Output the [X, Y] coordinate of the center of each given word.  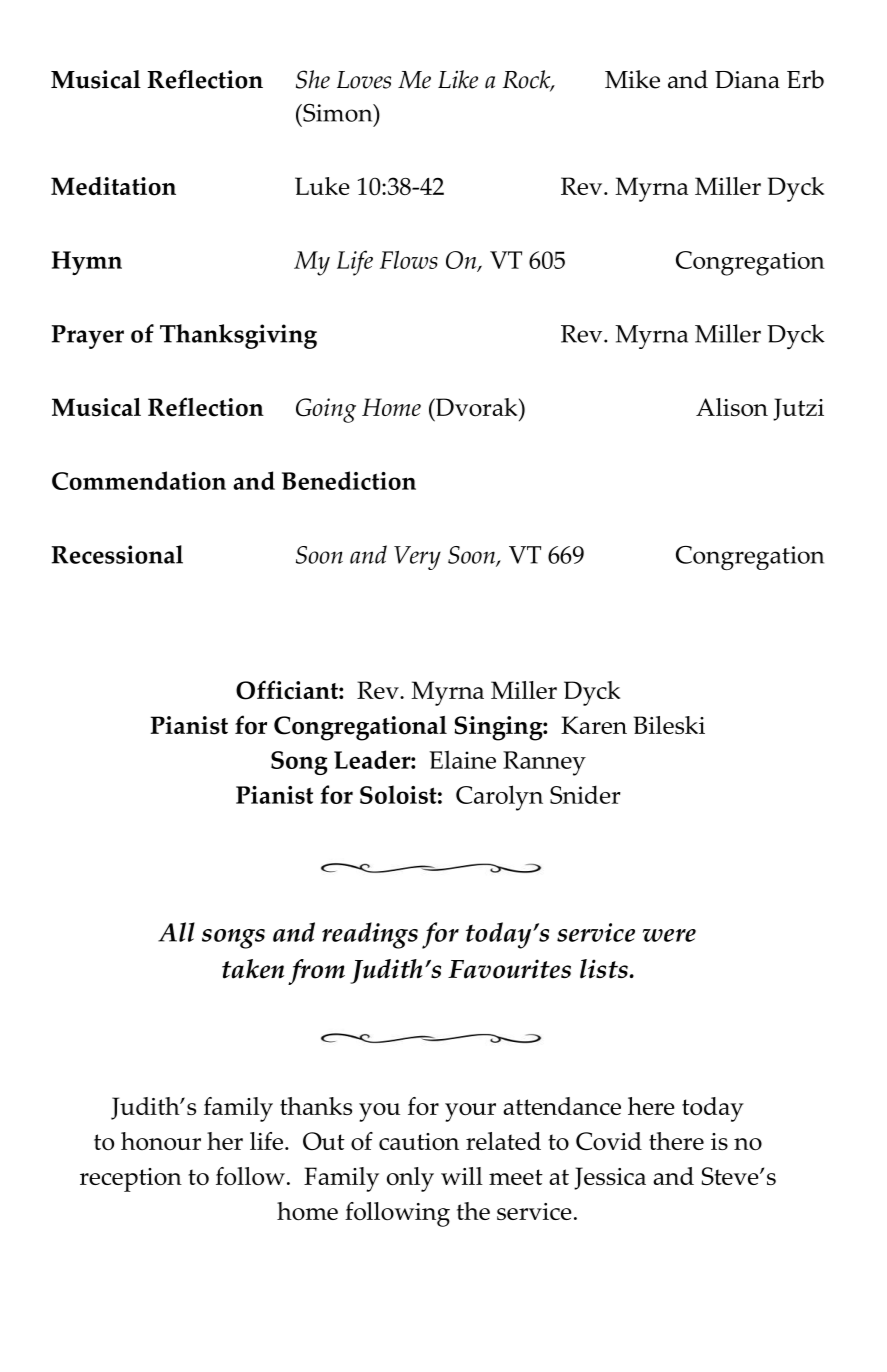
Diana [747, 80]
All [176, 932]
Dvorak [476, 407]
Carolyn [499, 798]
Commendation [139, 480]
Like [458, 79]
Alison [732, 407]
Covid [609, 1141]
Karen [594, 725]
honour [161, 1141]
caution [419, 1141]
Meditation [113, 186]
